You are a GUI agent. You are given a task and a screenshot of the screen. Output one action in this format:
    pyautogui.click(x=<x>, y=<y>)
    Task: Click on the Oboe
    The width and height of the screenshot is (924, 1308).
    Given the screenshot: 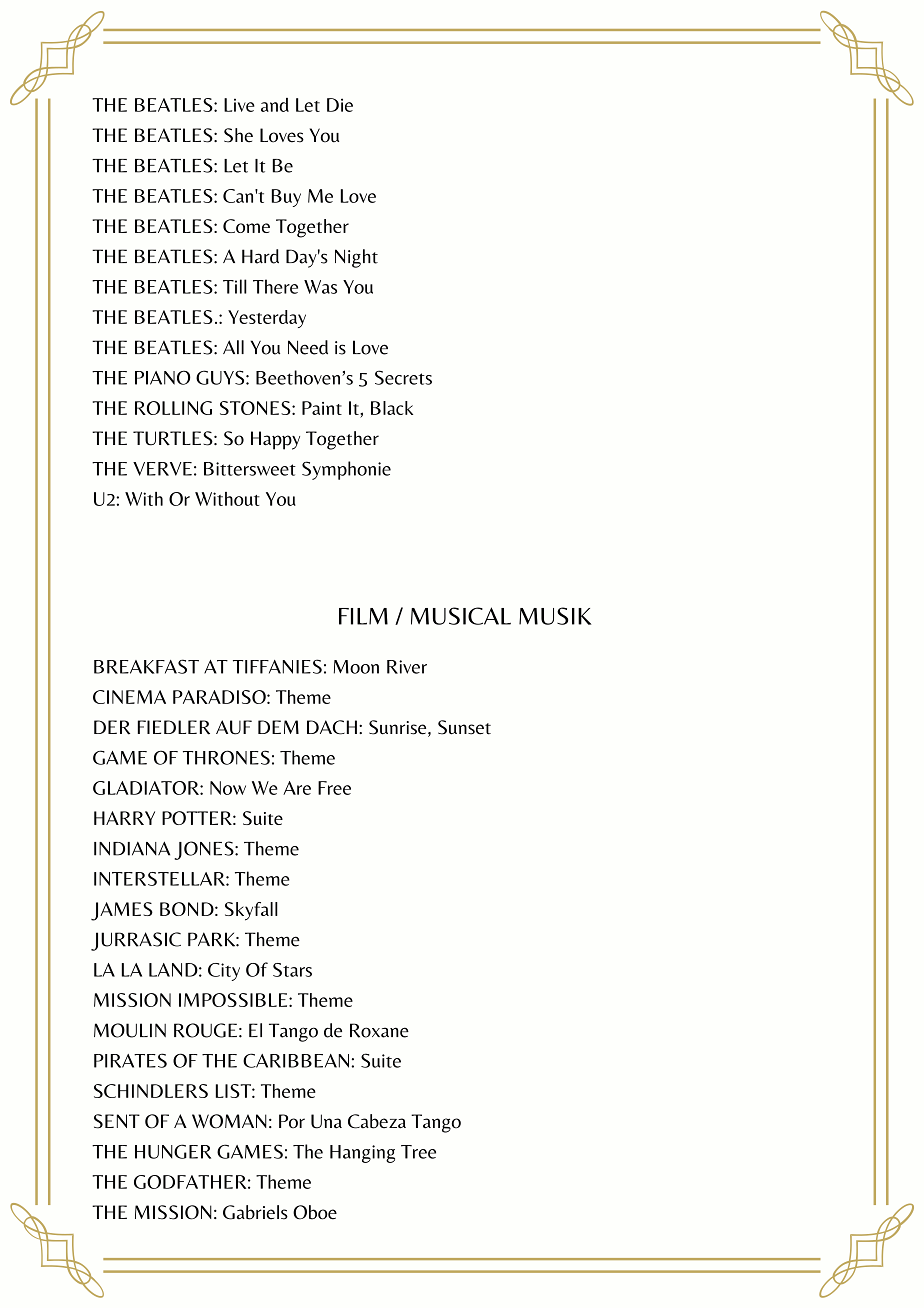 What is the action you would take?
    pyautogui.click(x=315, y=1212)
